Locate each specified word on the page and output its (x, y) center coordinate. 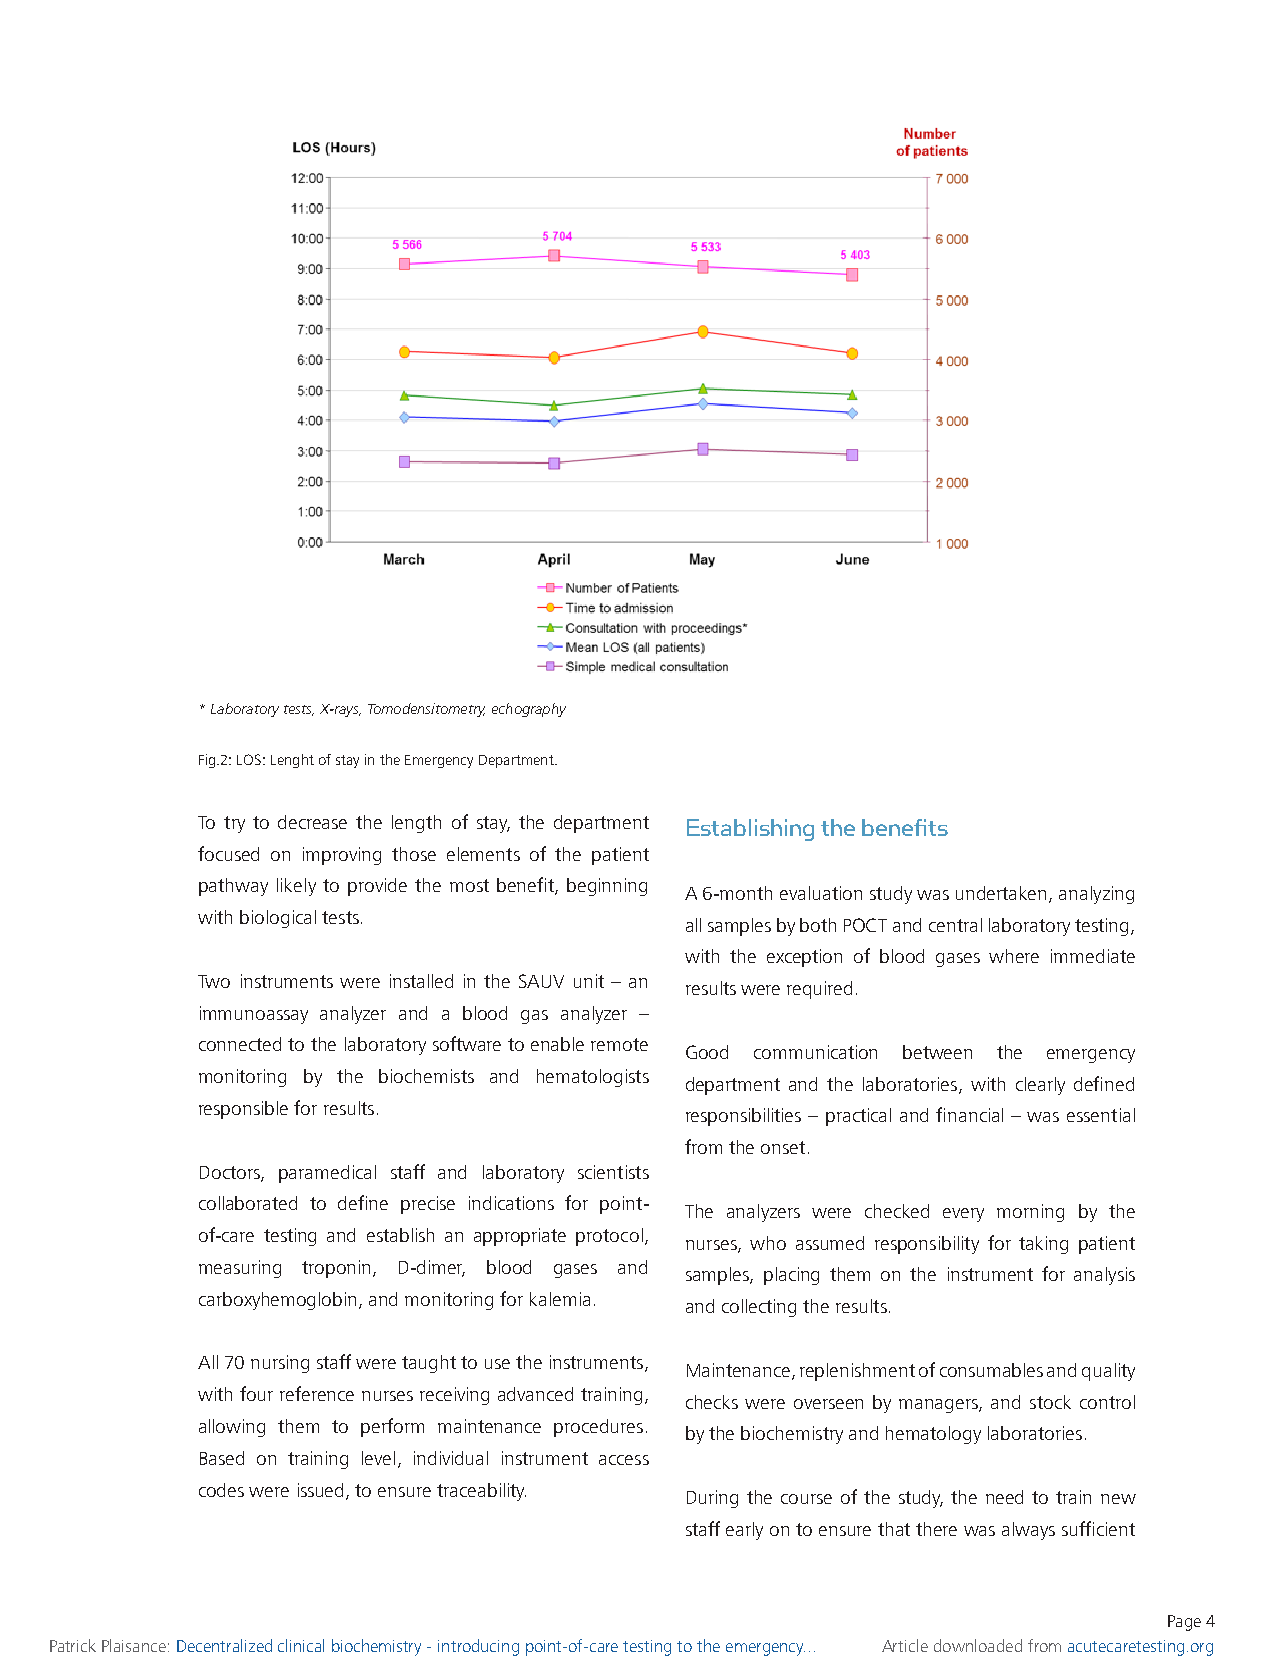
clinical (301, 1645)
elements (483, 854)
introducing (478, 1647)
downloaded (978, 1645)
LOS (249, 759)
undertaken (1003, 894)
